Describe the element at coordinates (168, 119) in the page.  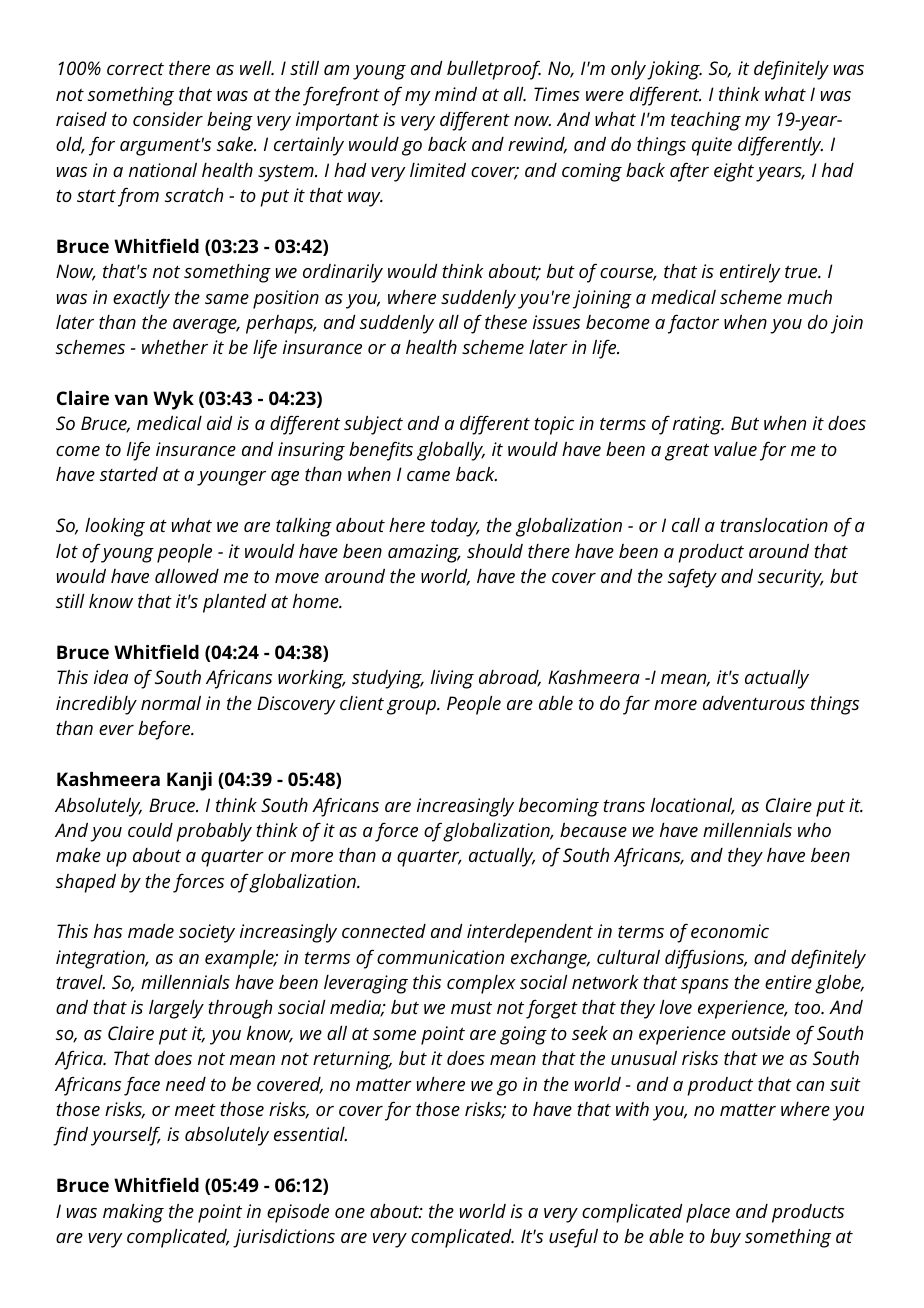
I see `consider` at that location.
